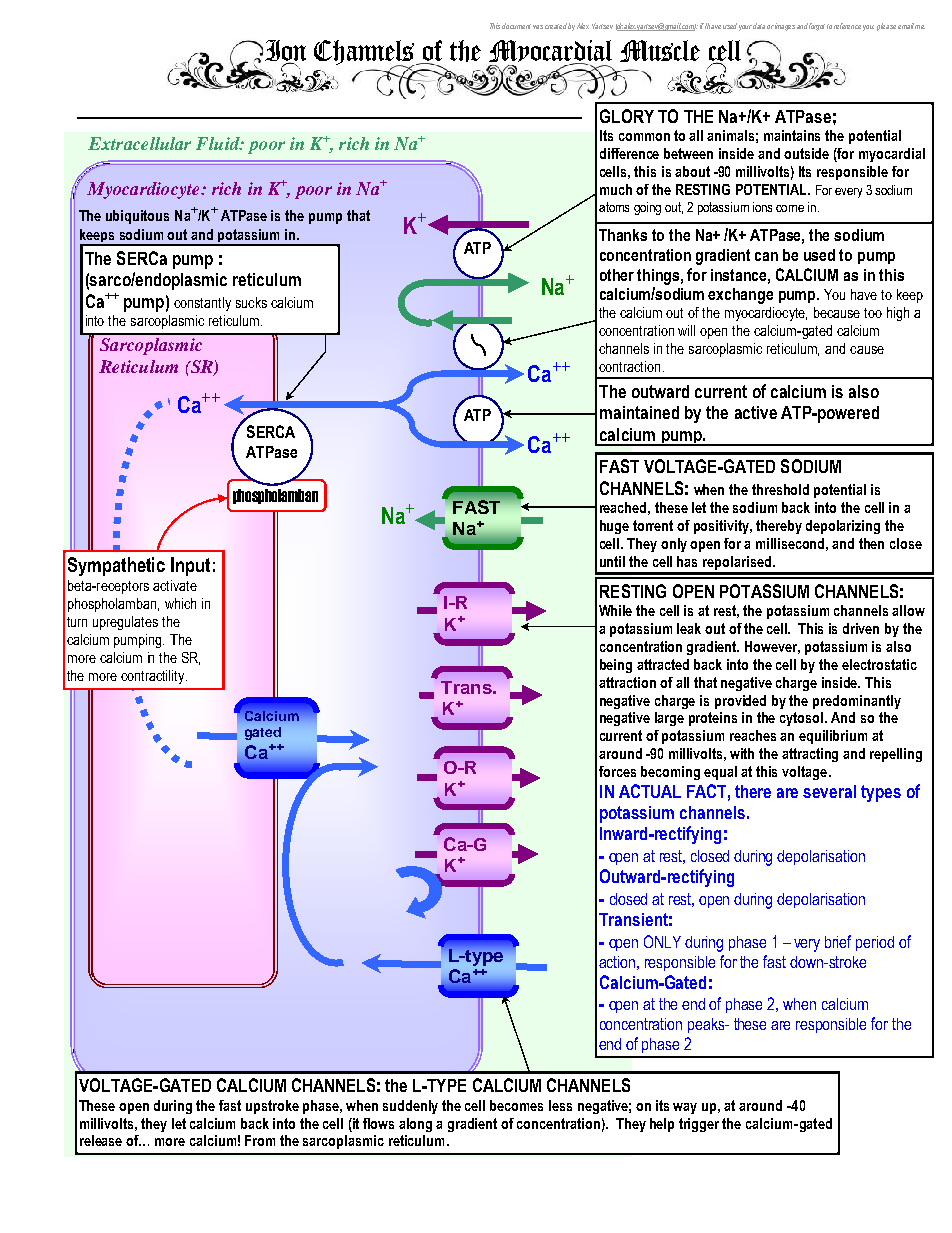 This document has height=1233, width=952. Describe the element at coordinates (627, 116) in the document. I see `GLORY` at that location.
